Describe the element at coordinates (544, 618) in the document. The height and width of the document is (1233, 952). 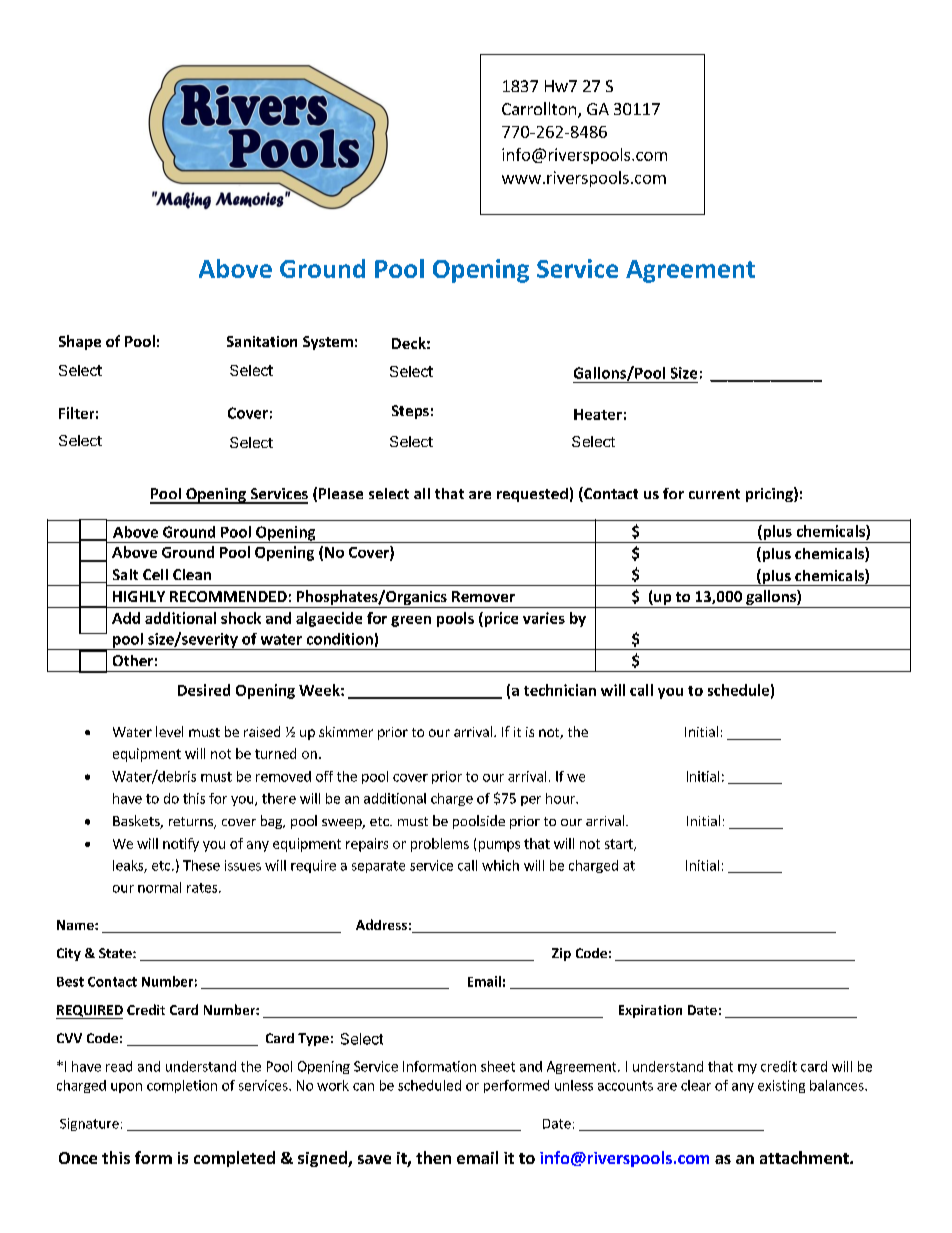
I see `varies` at that location.
